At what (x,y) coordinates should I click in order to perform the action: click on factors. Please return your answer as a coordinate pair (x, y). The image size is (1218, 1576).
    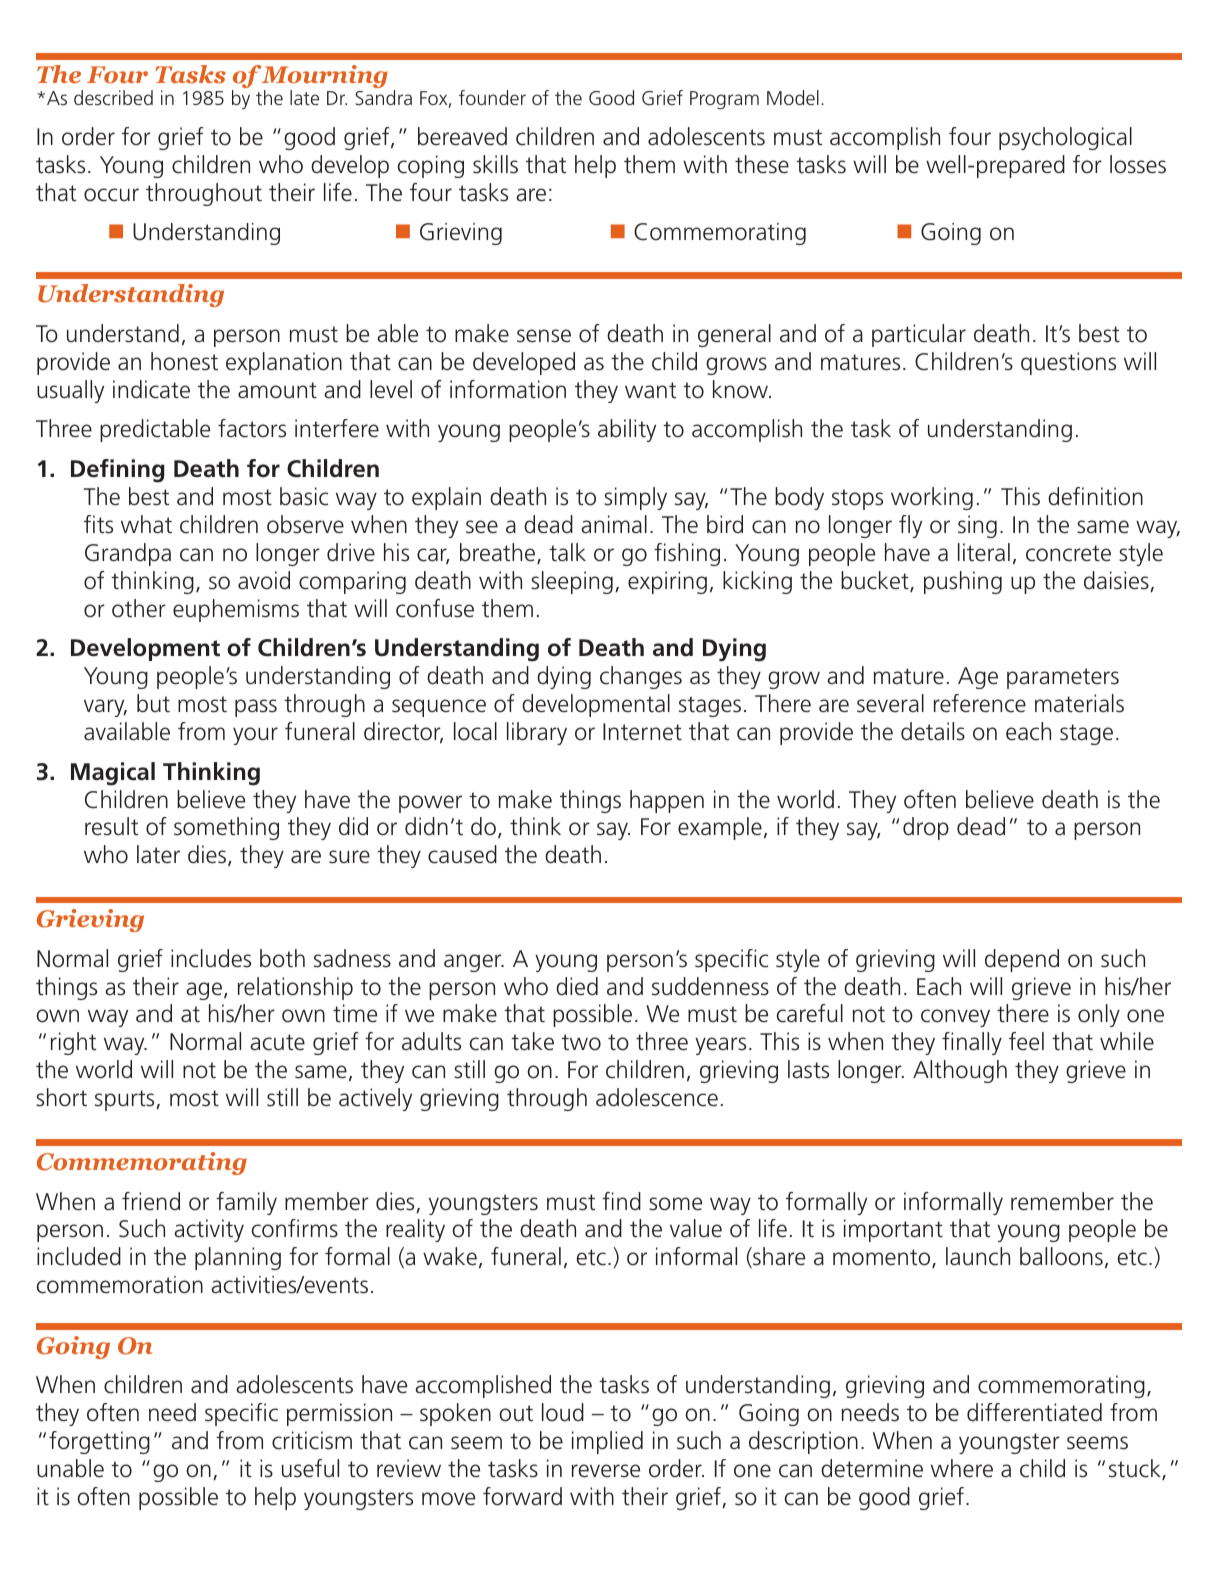
    Looking at the image, I should click on (252, 428).
